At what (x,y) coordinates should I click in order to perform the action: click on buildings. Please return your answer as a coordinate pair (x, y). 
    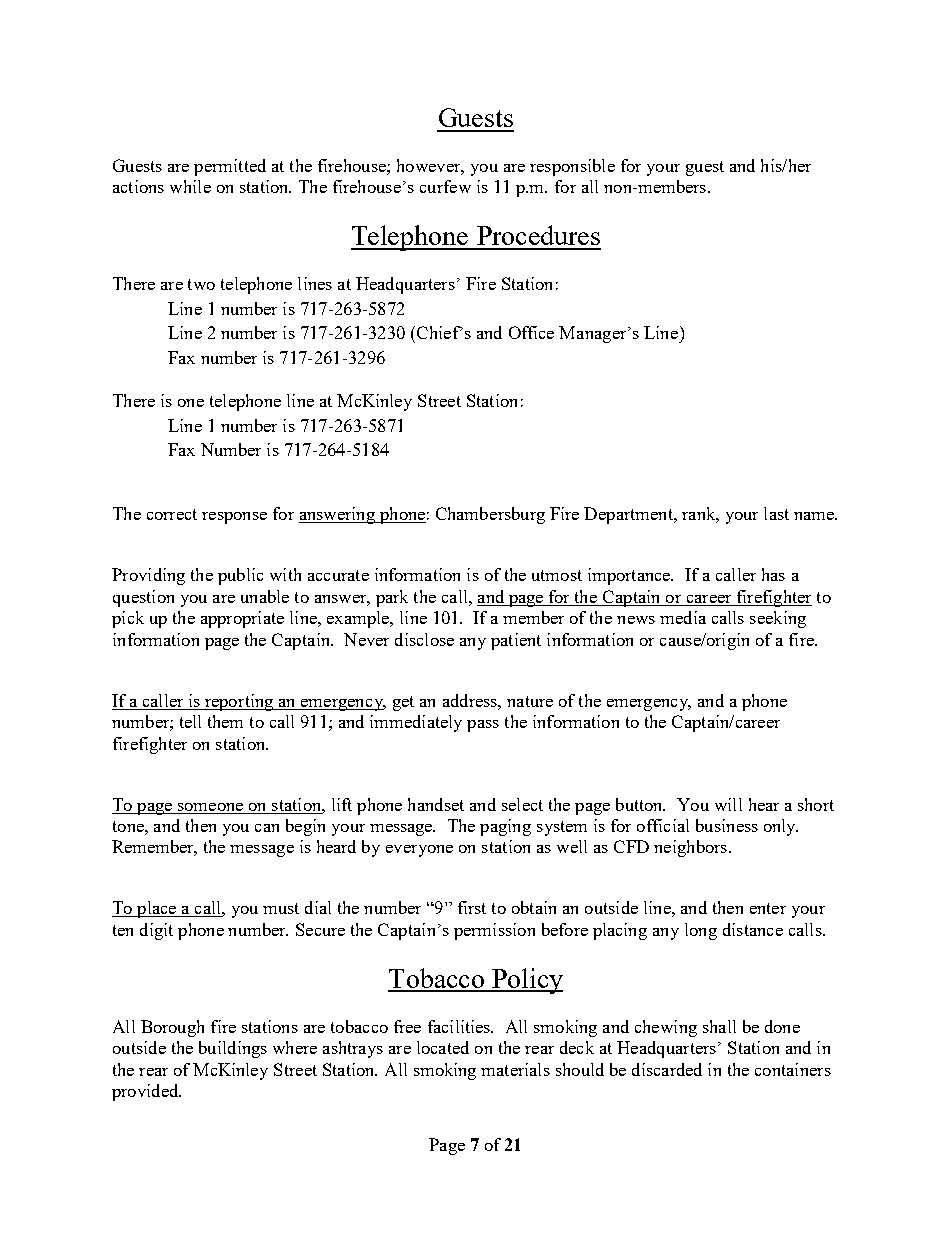
    Looking at the image, I should click on (233, 1049).
